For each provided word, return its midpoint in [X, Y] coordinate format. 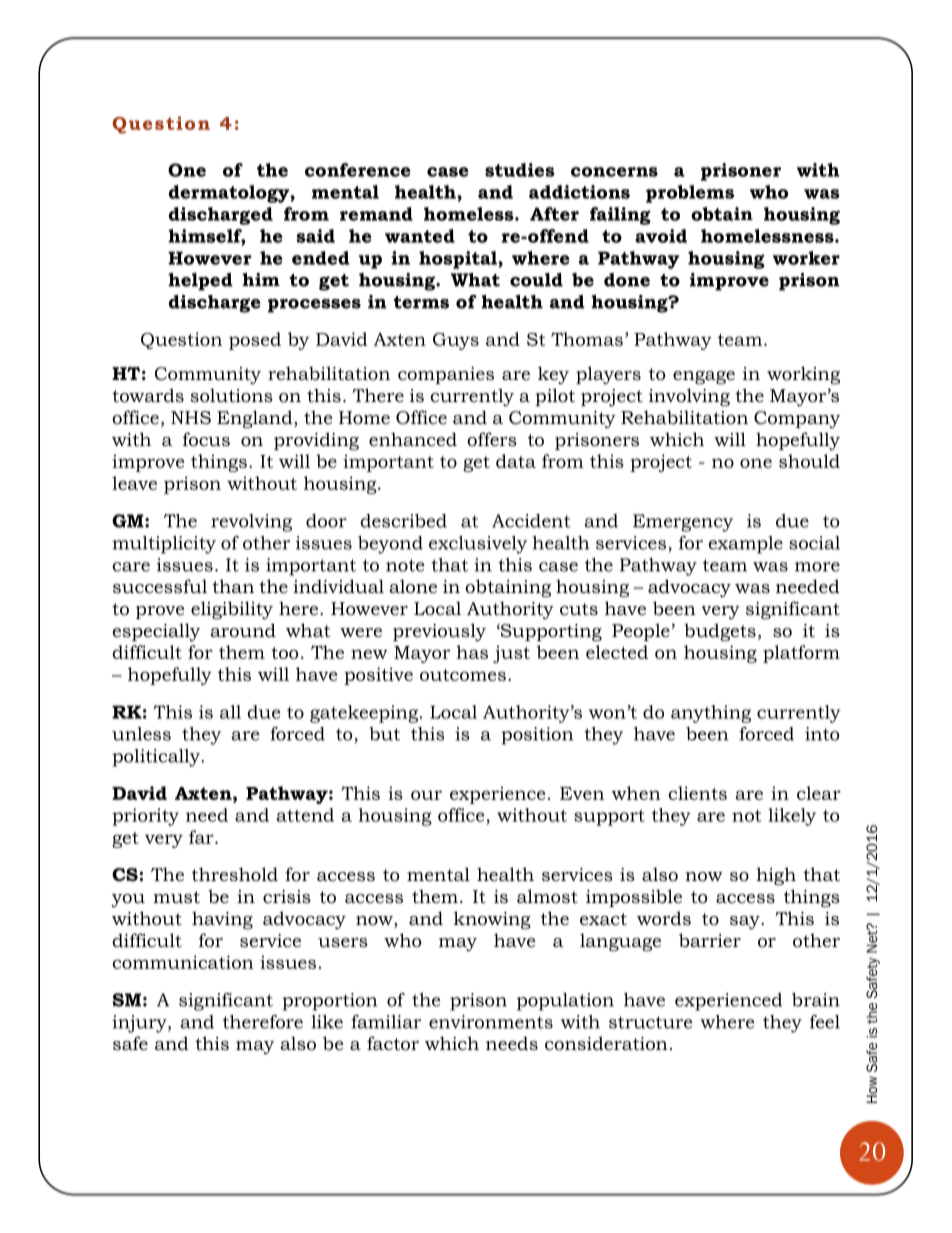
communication [183, 962]
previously [439, 632]
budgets [720, 632]
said [315, 236]
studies [520, 170]
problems [690, 194]
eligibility [232, 610]
